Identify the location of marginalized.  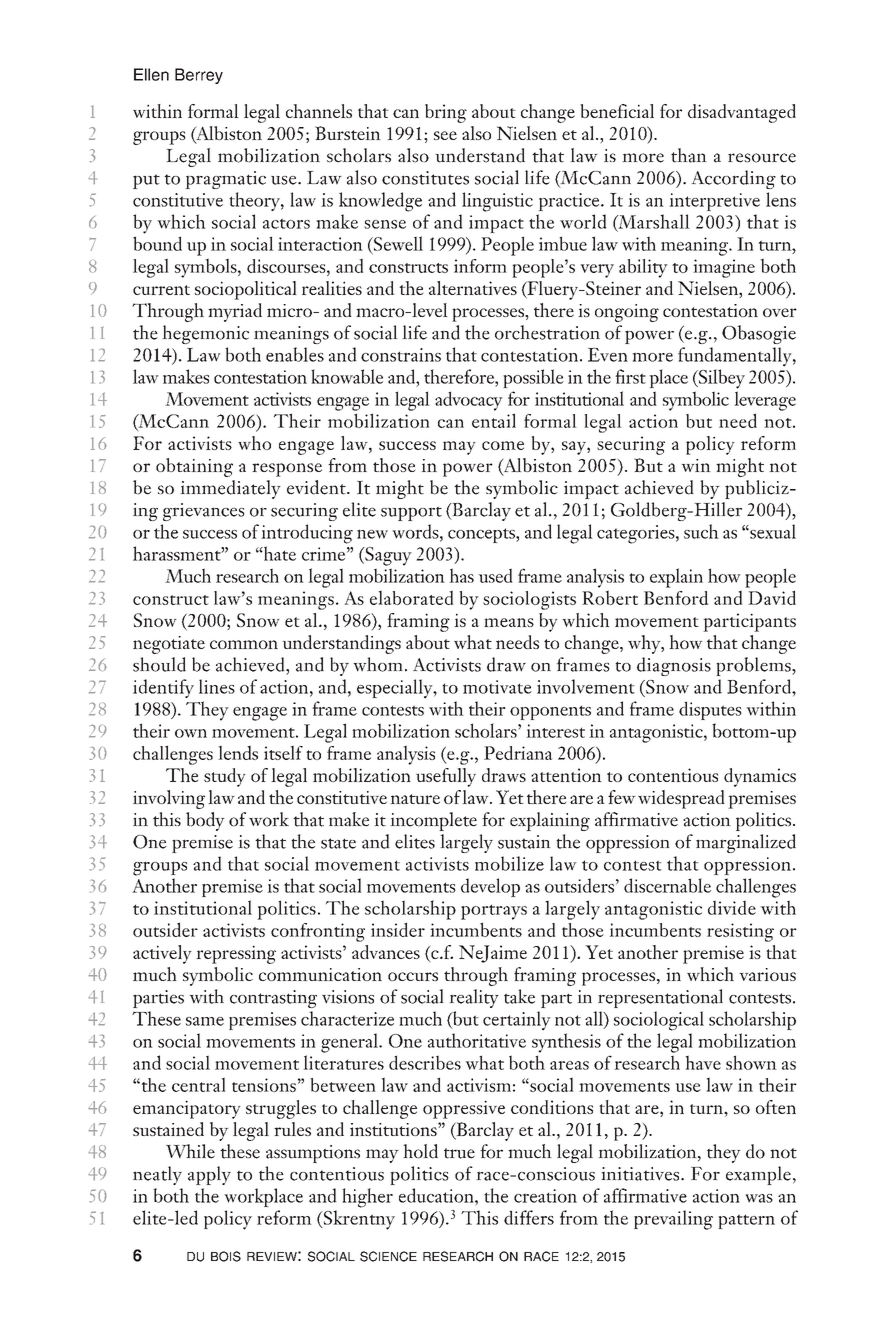
(746, 843).
